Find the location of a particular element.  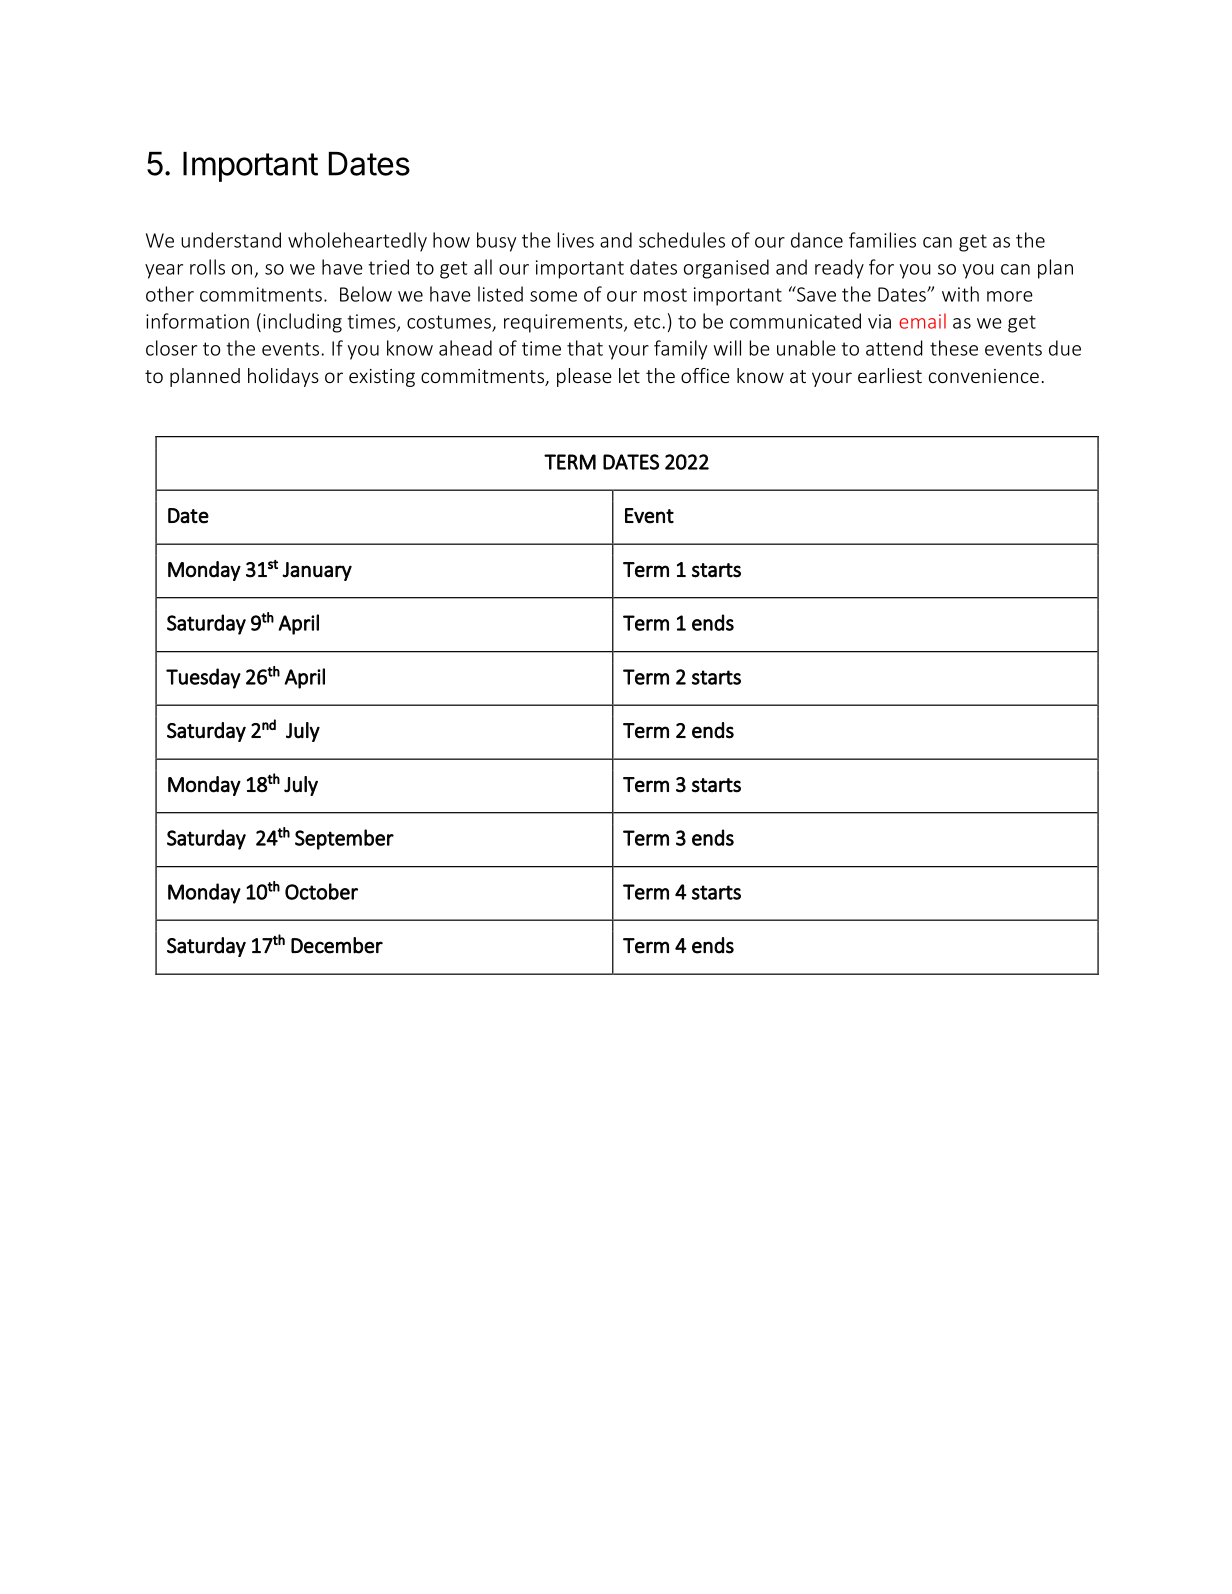

lives is located at coordinates (576, 240).
